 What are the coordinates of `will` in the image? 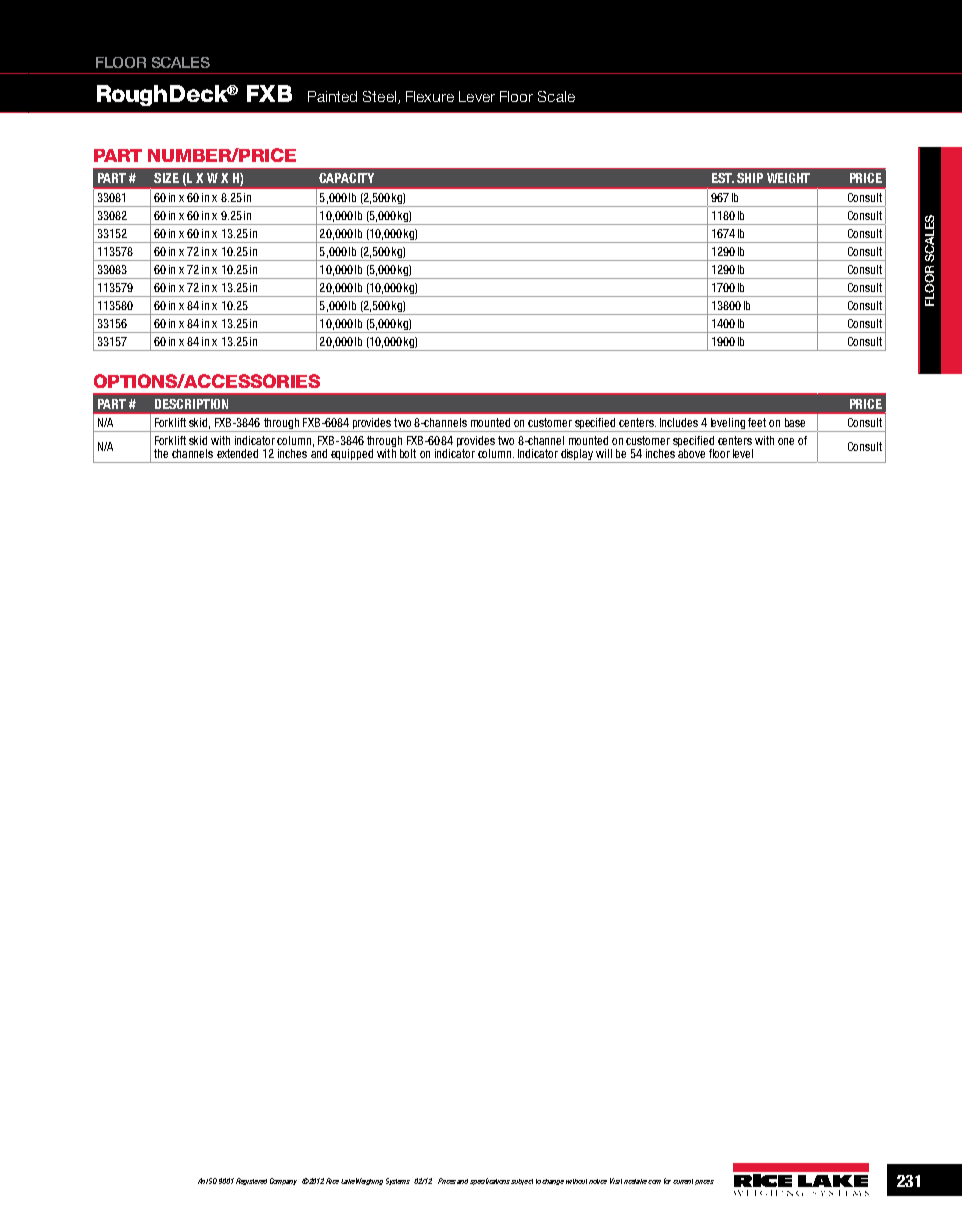 It's located at (604, 453).
